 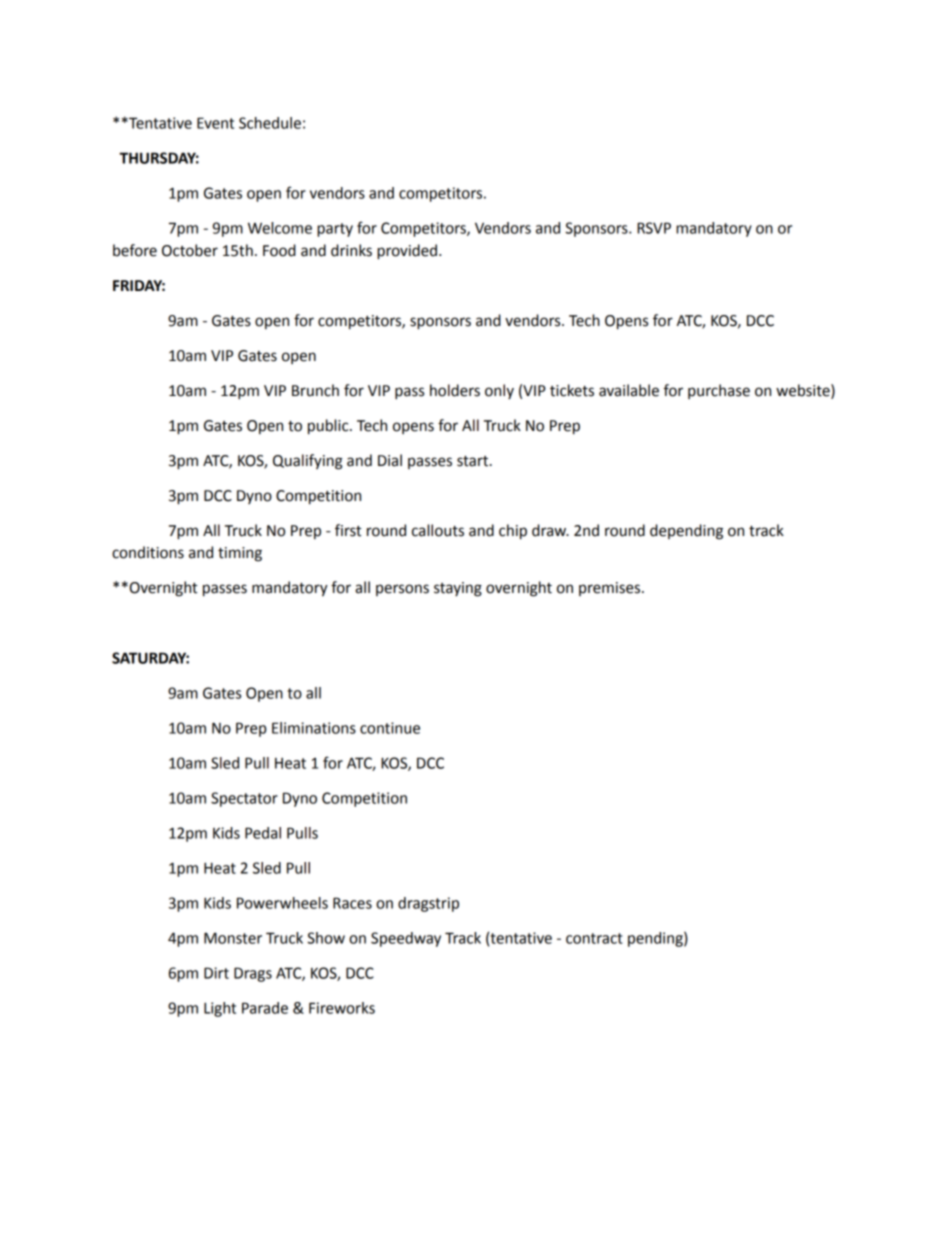 What do you see at coordinates (244, 799) in the page?
I see `Spectator` at bounding box center [244, 799].
